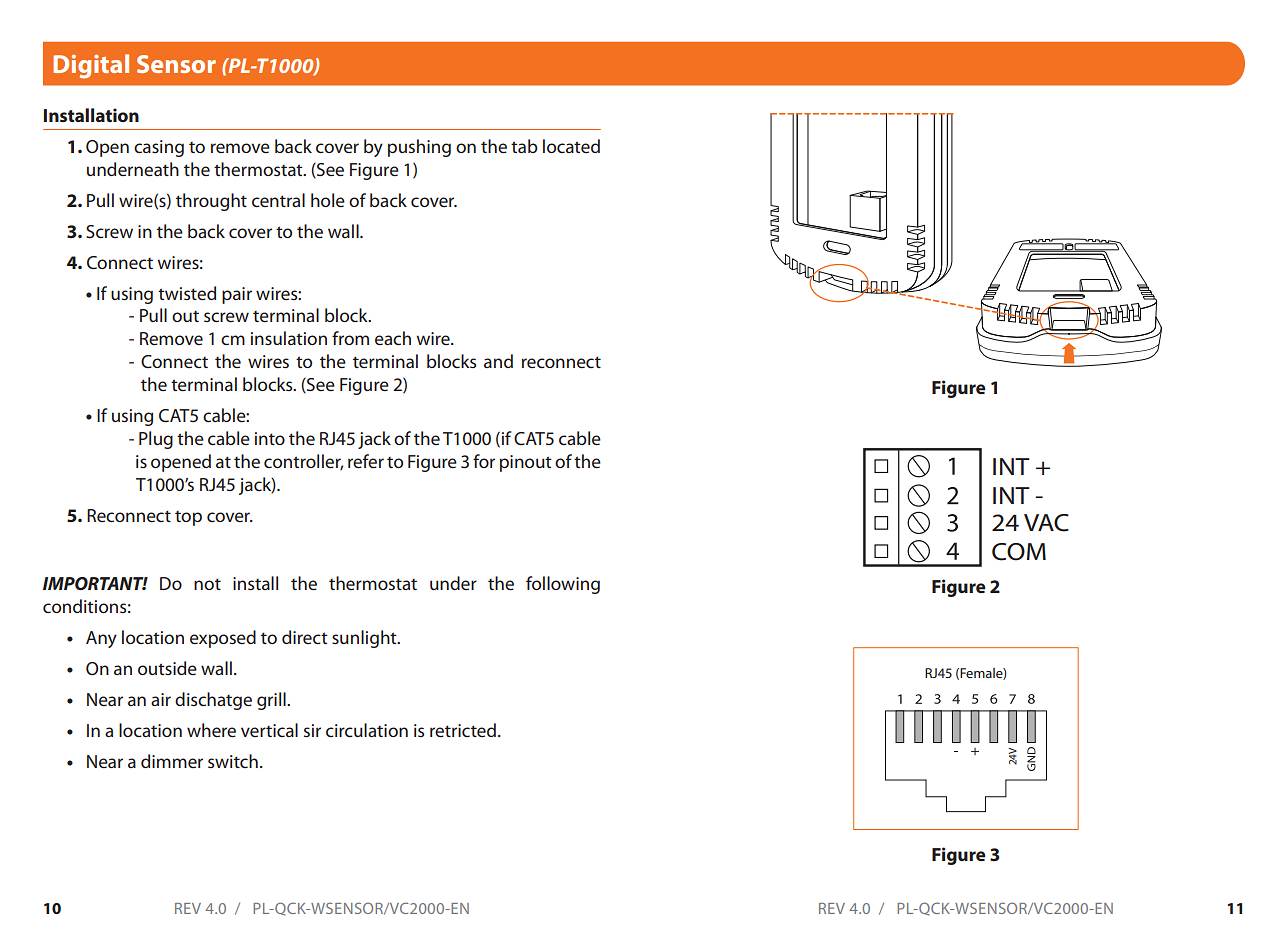 The height and width of the page is (944, 1288). What do you see at coordinates (524, 146) in the page?
I see `tab` at bounding box center [524, 146].
